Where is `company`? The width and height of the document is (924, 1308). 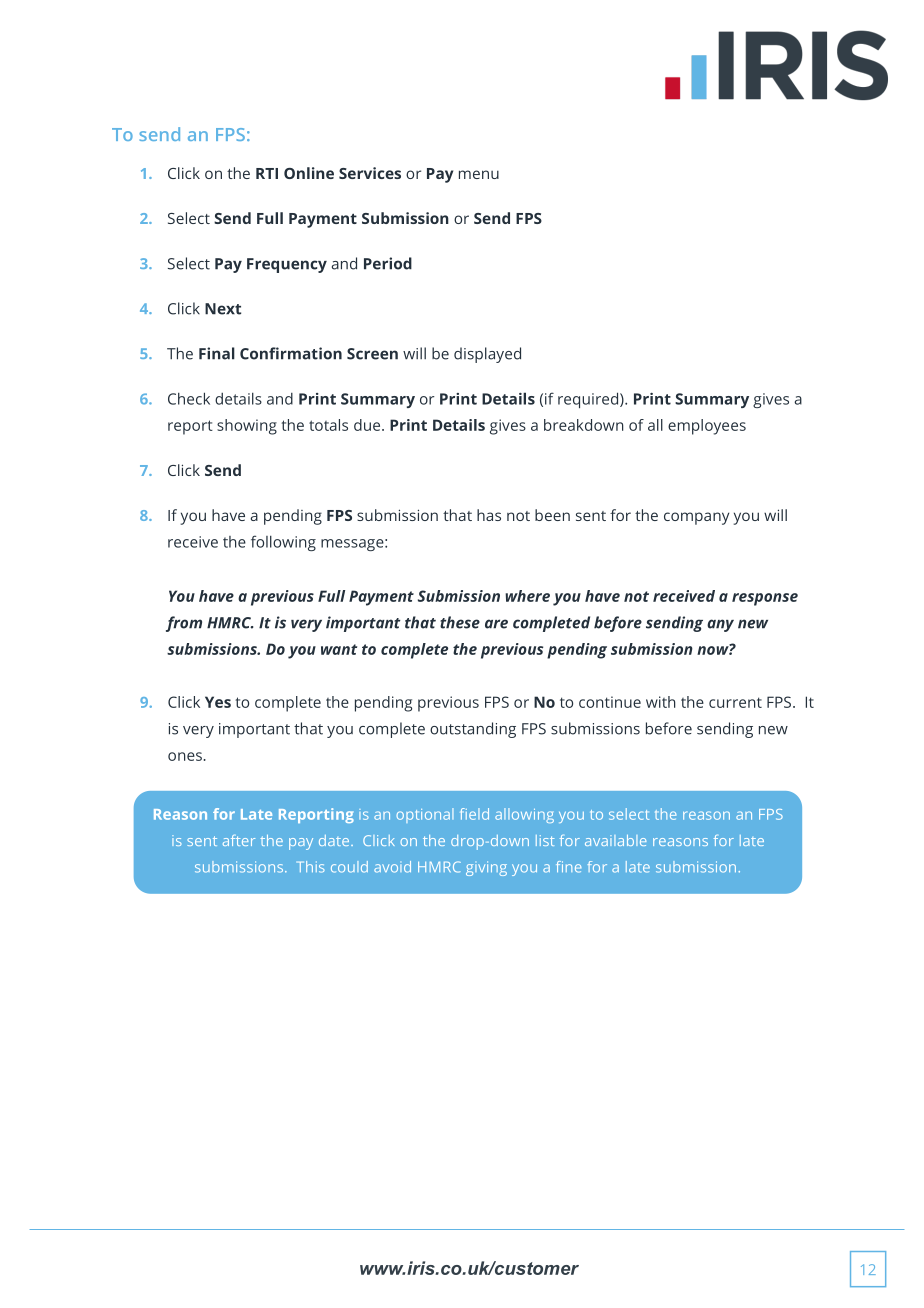
company is located at coordinates (696, 518).
